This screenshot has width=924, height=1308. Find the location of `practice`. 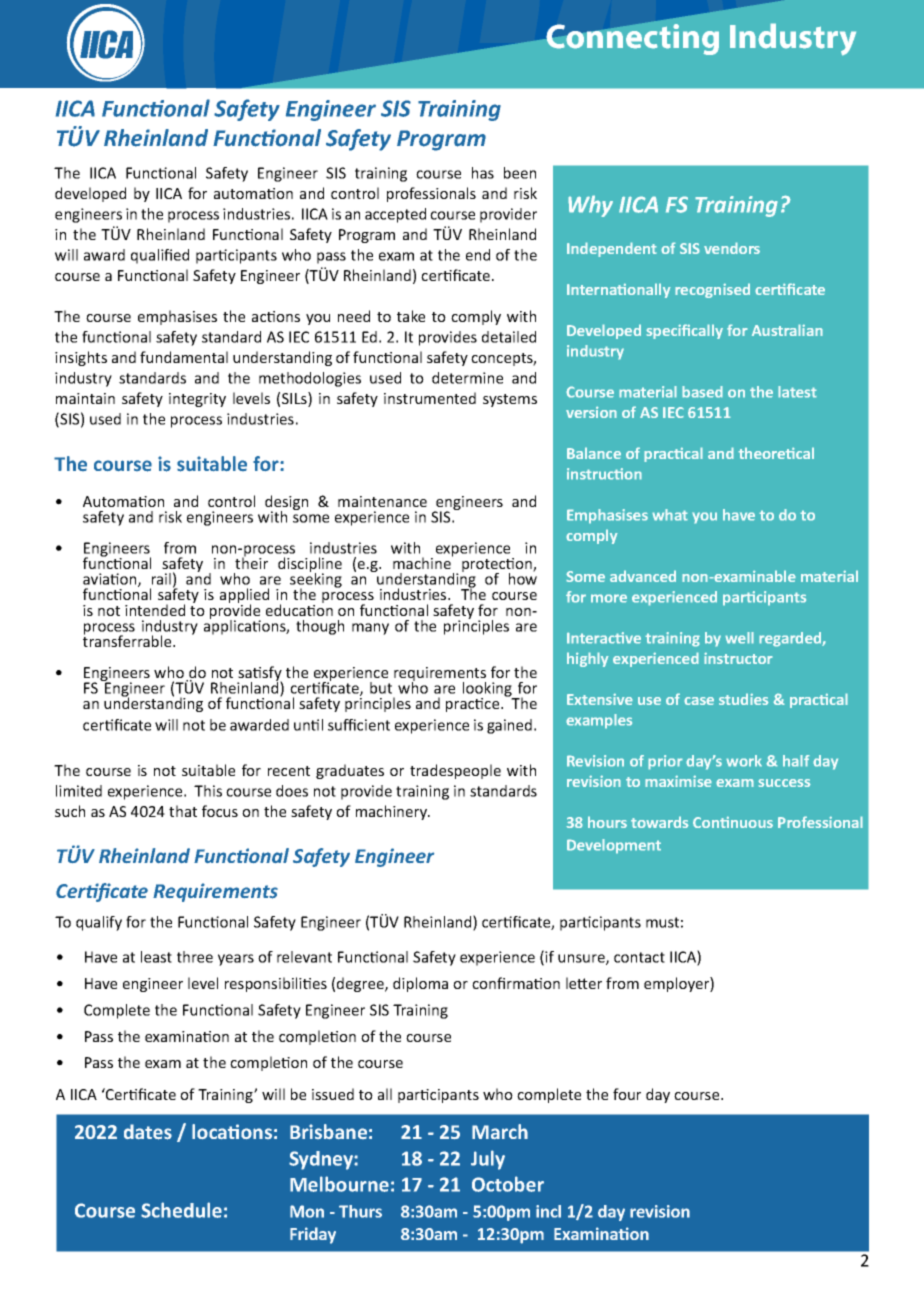

practice is located at coordinates (474, 705).
